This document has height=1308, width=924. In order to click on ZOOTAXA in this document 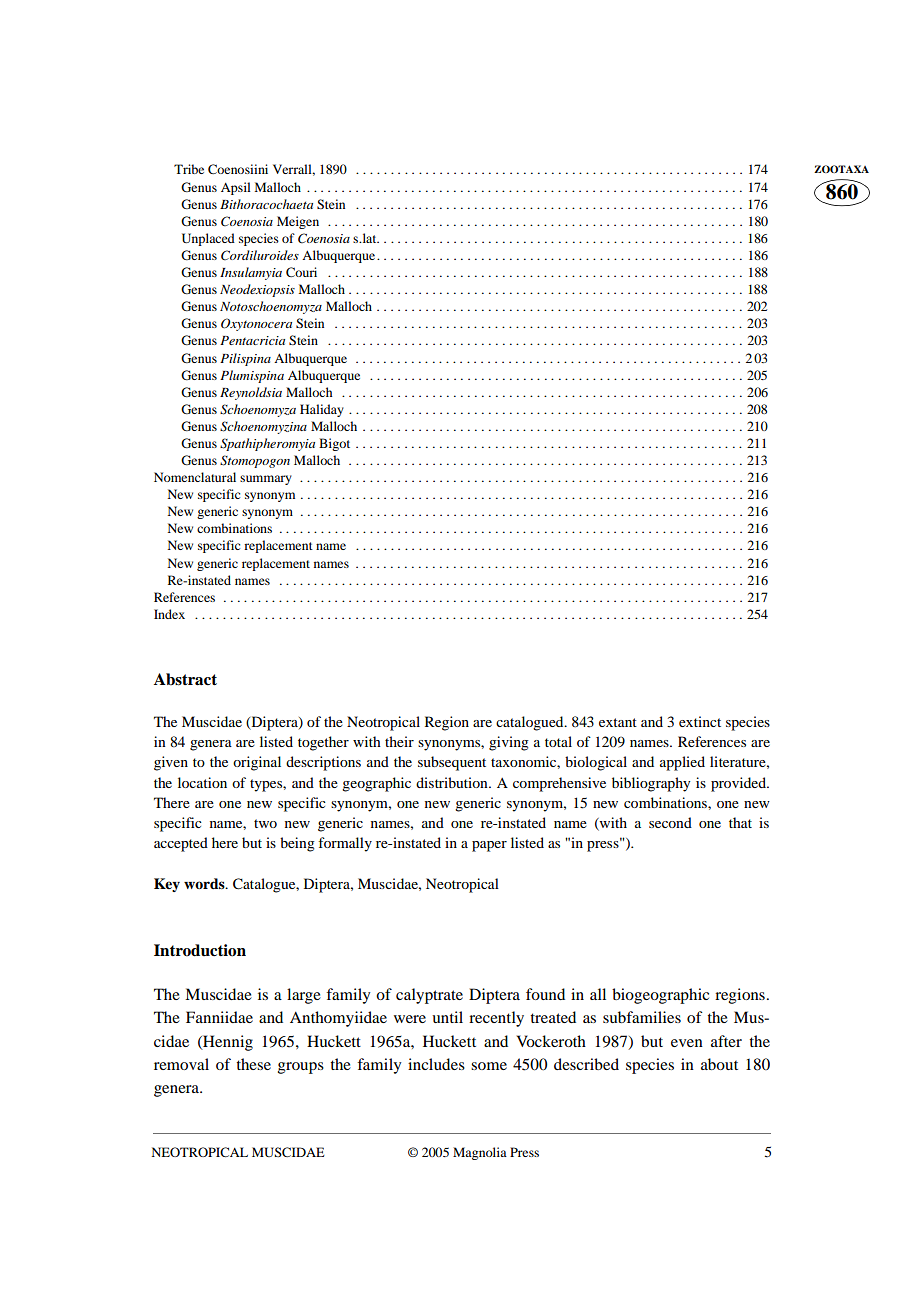, I will do `click(841, 169)`.
